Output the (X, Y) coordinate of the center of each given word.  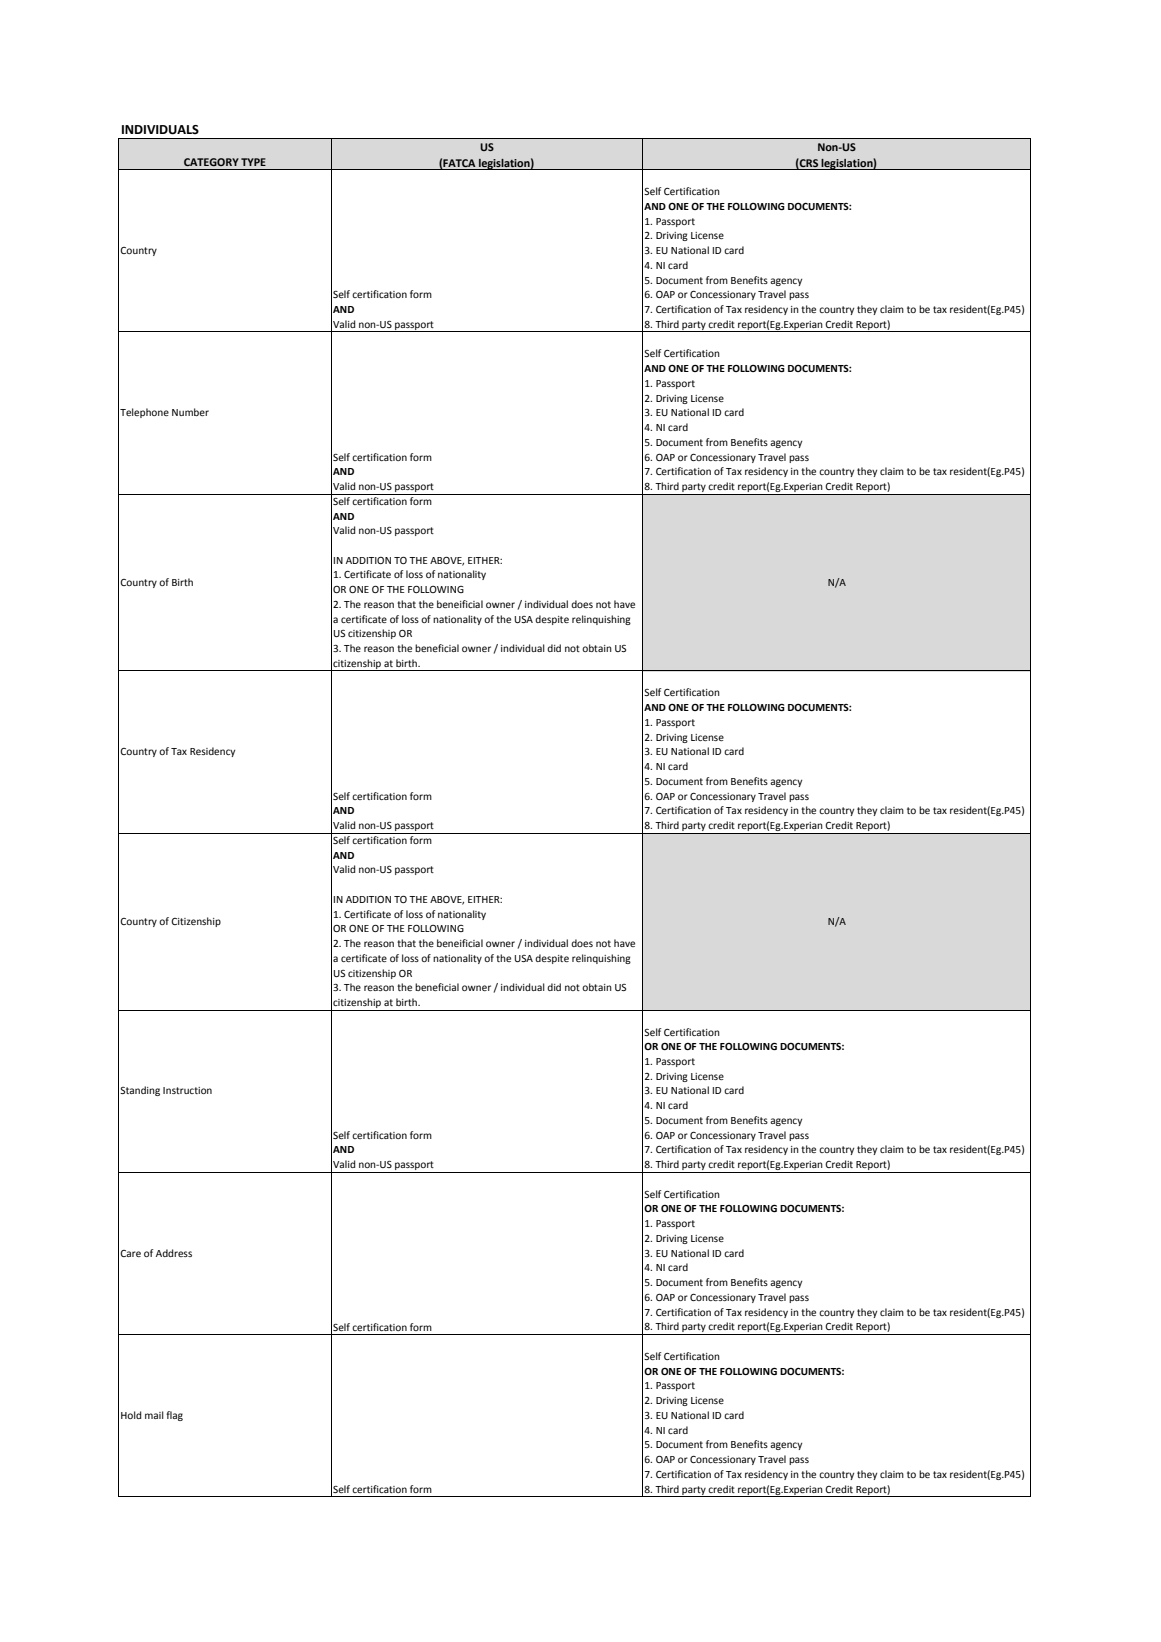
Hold (131, 1415)
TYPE (253, 162)
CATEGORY (211, 162)
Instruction (187, 1090)
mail (154, 1415)
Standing (140, 1091)
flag (174, 1416)
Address (174, 1253)
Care (130, 1253)
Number (190, 412)
